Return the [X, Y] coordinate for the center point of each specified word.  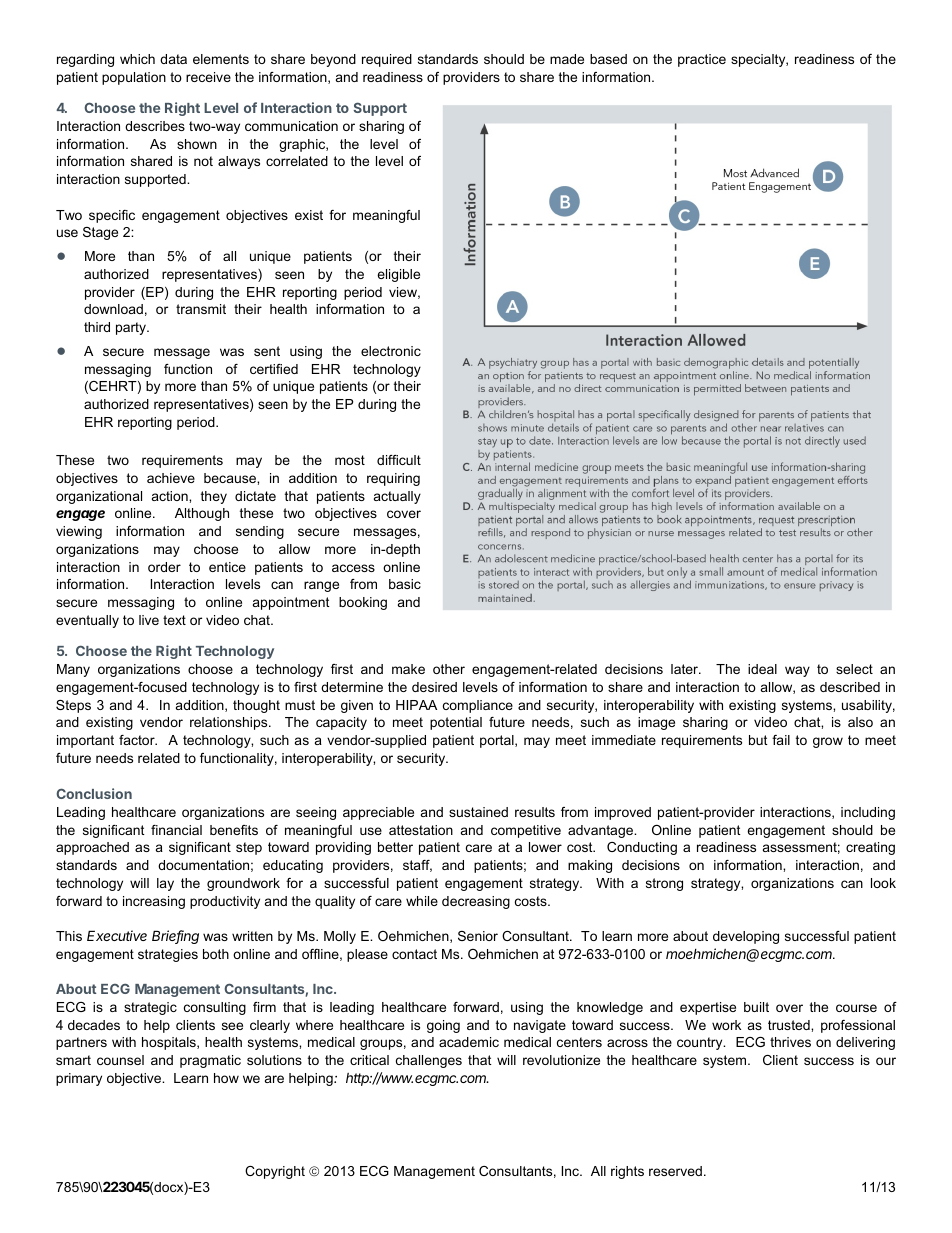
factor [138, 740]
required [387, 60]
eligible [398, 275]
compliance [478, 706]
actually [397, 497]
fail [781, 740]
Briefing [175, 937]
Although [202, 514]
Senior [478, 936]
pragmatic [210, 1061]
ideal [762, 669]
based [608, 59]
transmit [201, 309]
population [134, 78]
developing [746, 937]
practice [702, 60]
